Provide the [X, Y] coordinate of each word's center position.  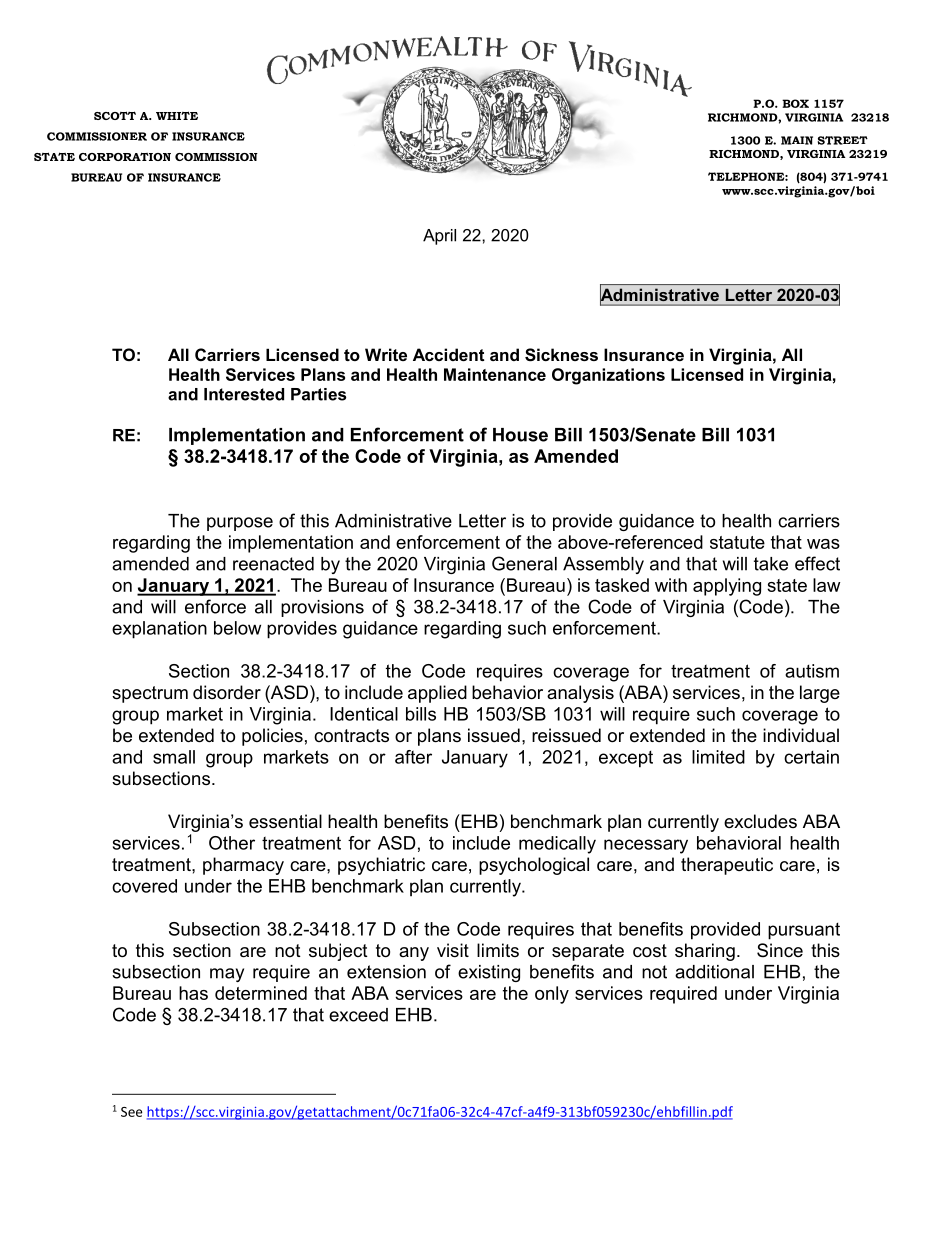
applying [727, 587]
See [131, 1112]
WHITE [177, 115]
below [237, 628]
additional [714, 972]
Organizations [608, 376]
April [439, 237]
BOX [795, 103]
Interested [244, 394]
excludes [760, 821]
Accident [449, 354]
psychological [534, 866]
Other [232, 843]
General [524, 563]
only [552, 995]
